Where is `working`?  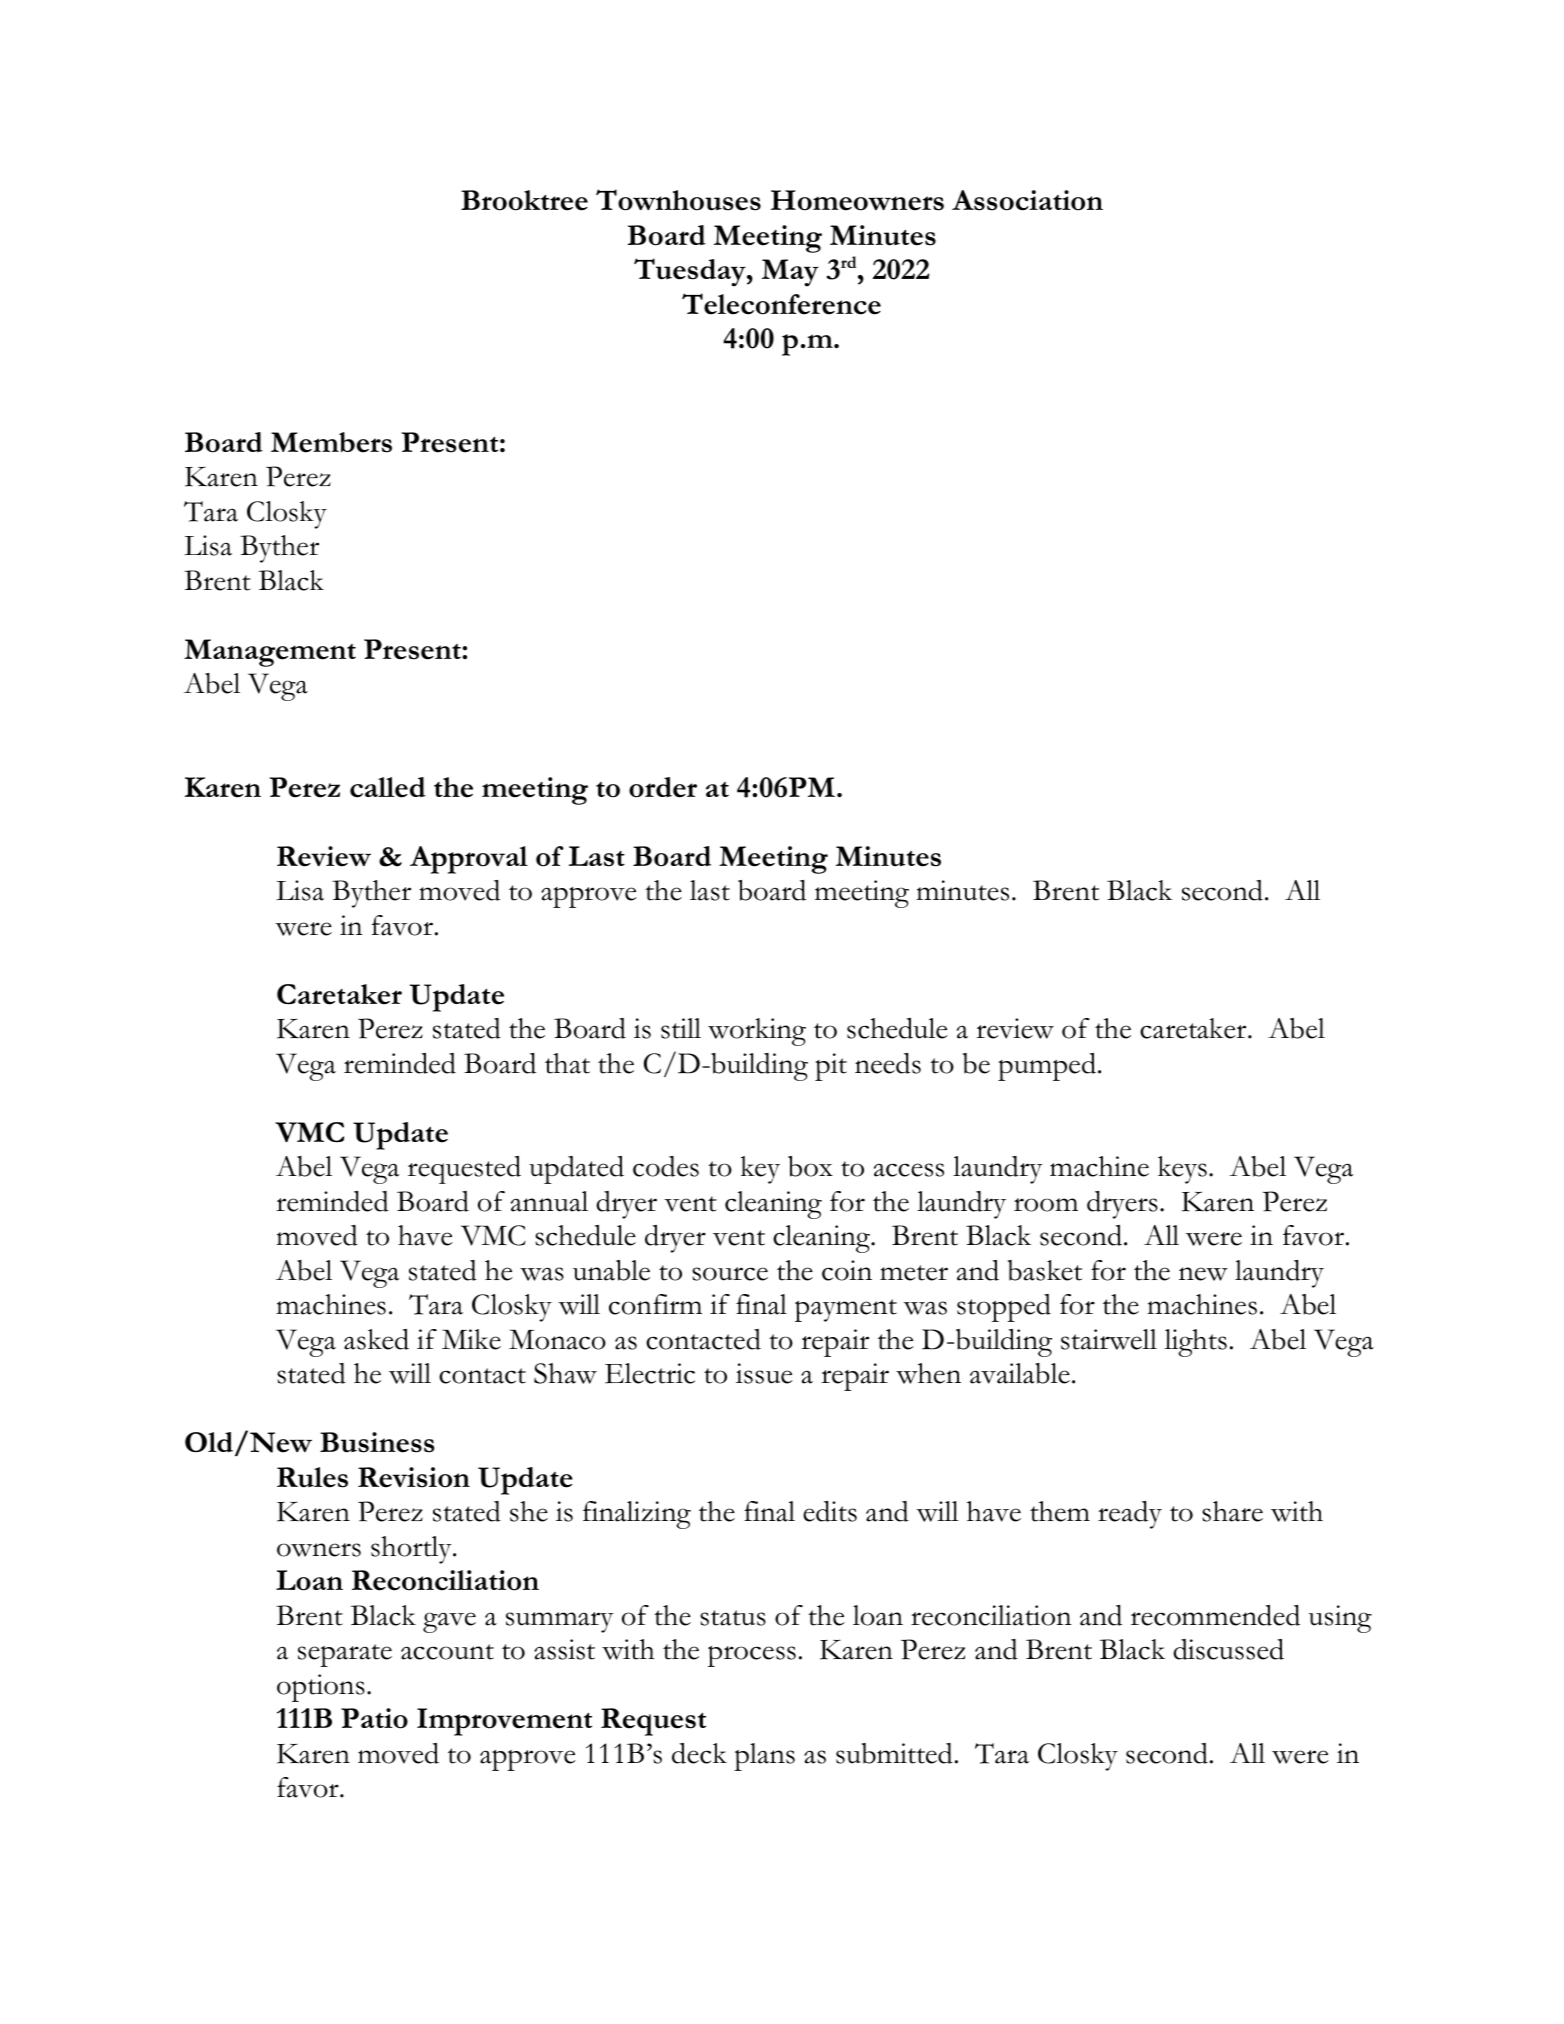
working is located at coordinates (757, 1032).
